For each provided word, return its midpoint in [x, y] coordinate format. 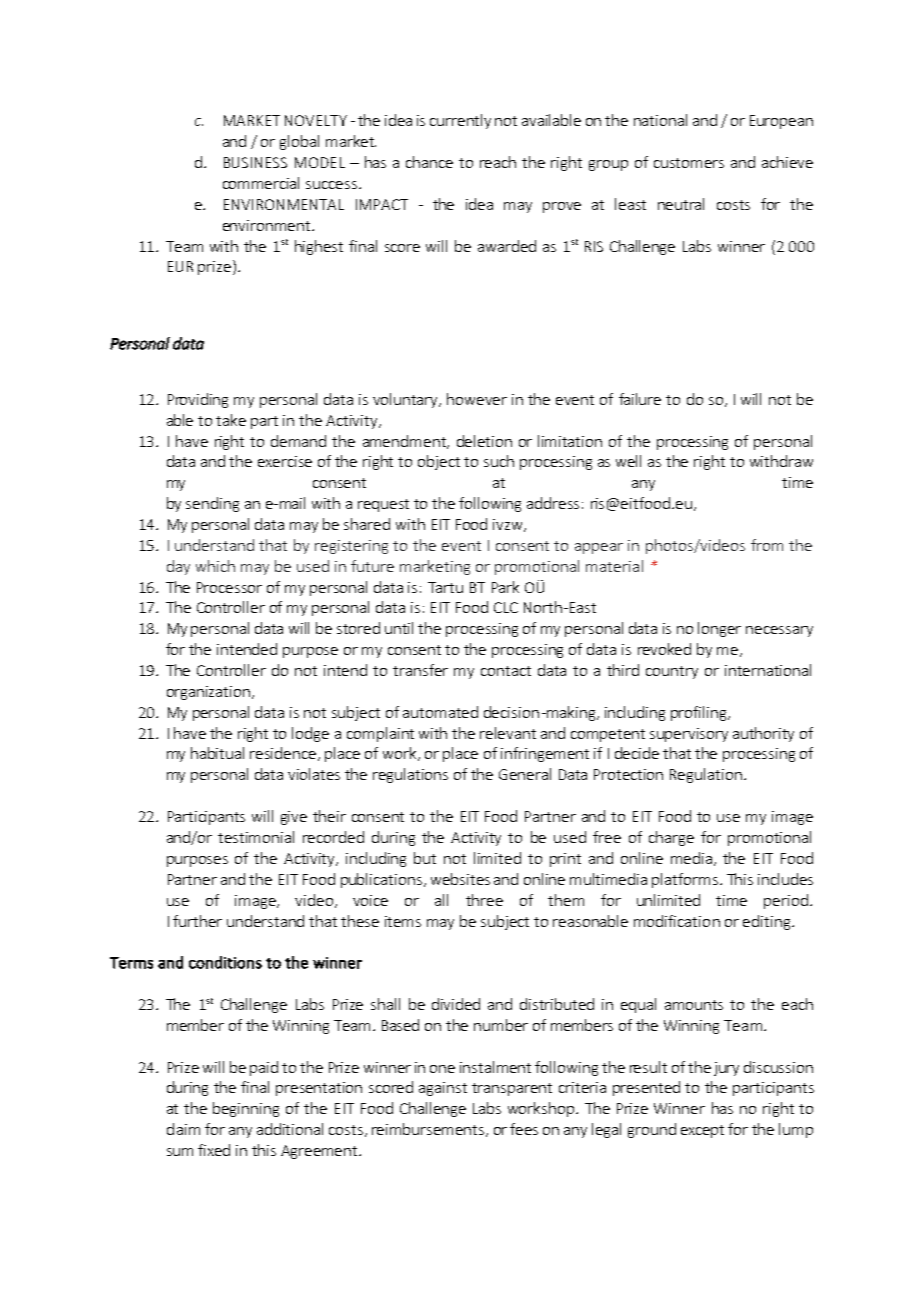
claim [183, 1129]
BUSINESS [255, 162]
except [702, 1131]
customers [689, 163]
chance [429, 162]
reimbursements [428, 1129]
